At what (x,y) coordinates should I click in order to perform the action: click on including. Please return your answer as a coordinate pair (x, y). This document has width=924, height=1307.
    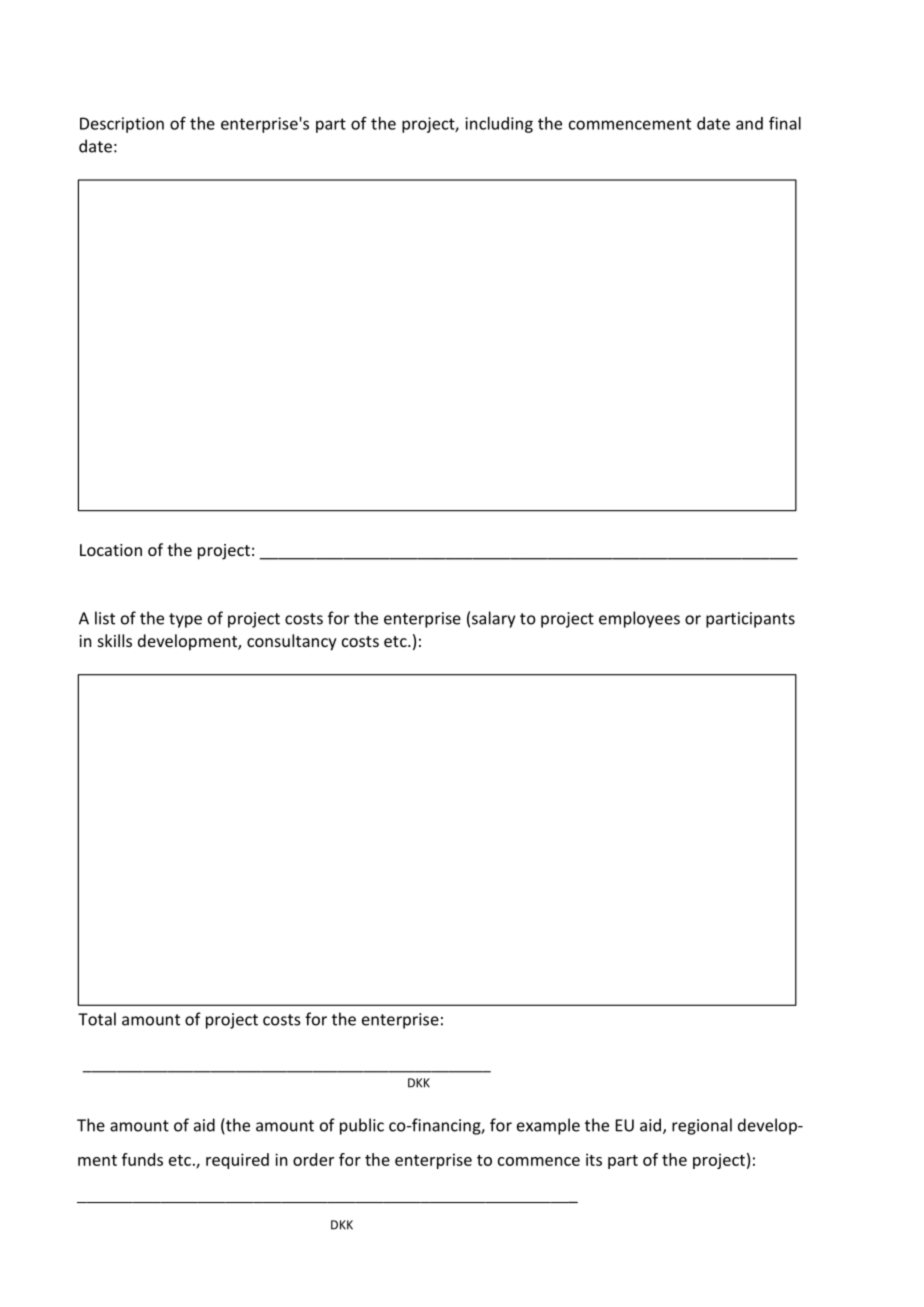
    Looking at the image, I should click on (499, 125).
